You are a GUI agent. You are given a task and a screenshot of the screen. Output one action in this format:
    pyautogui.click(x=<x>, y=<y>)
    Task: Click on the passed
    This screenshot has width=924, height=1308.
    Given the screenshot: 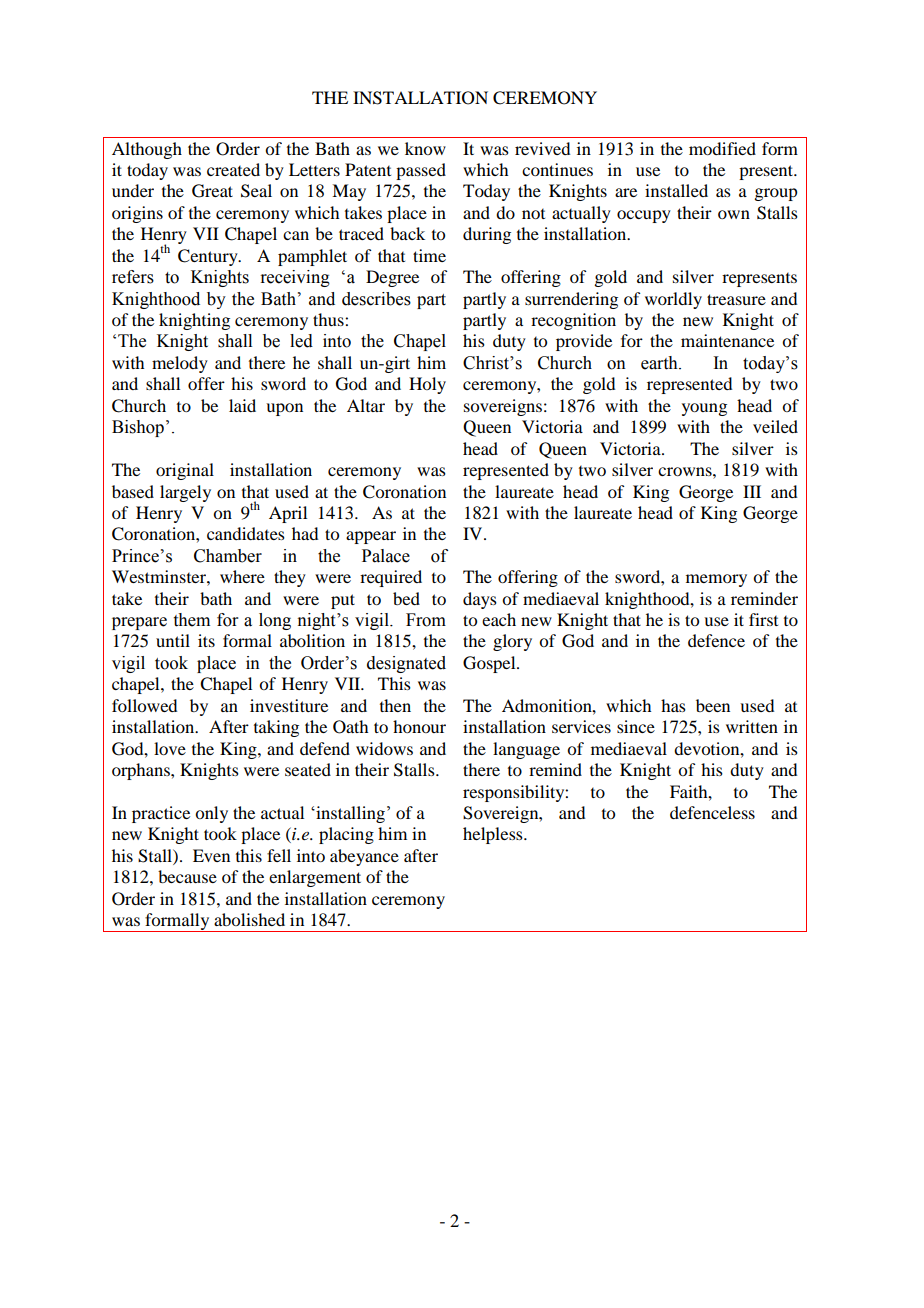 What is the action you would take?
    pyautogui.click(x=421, y=171)
